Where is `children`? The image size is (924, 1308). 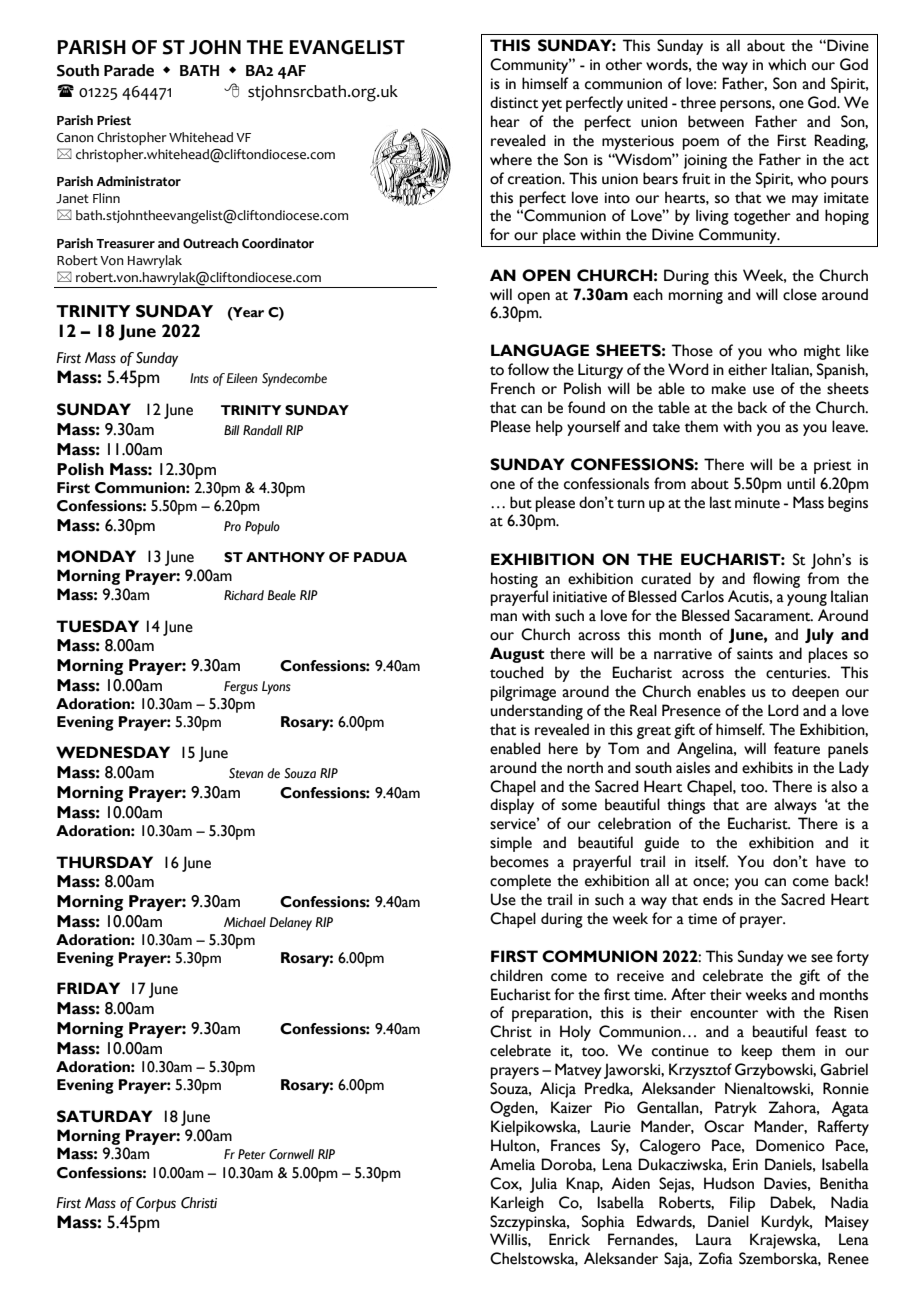
children is located at coordinates (516, 975).
